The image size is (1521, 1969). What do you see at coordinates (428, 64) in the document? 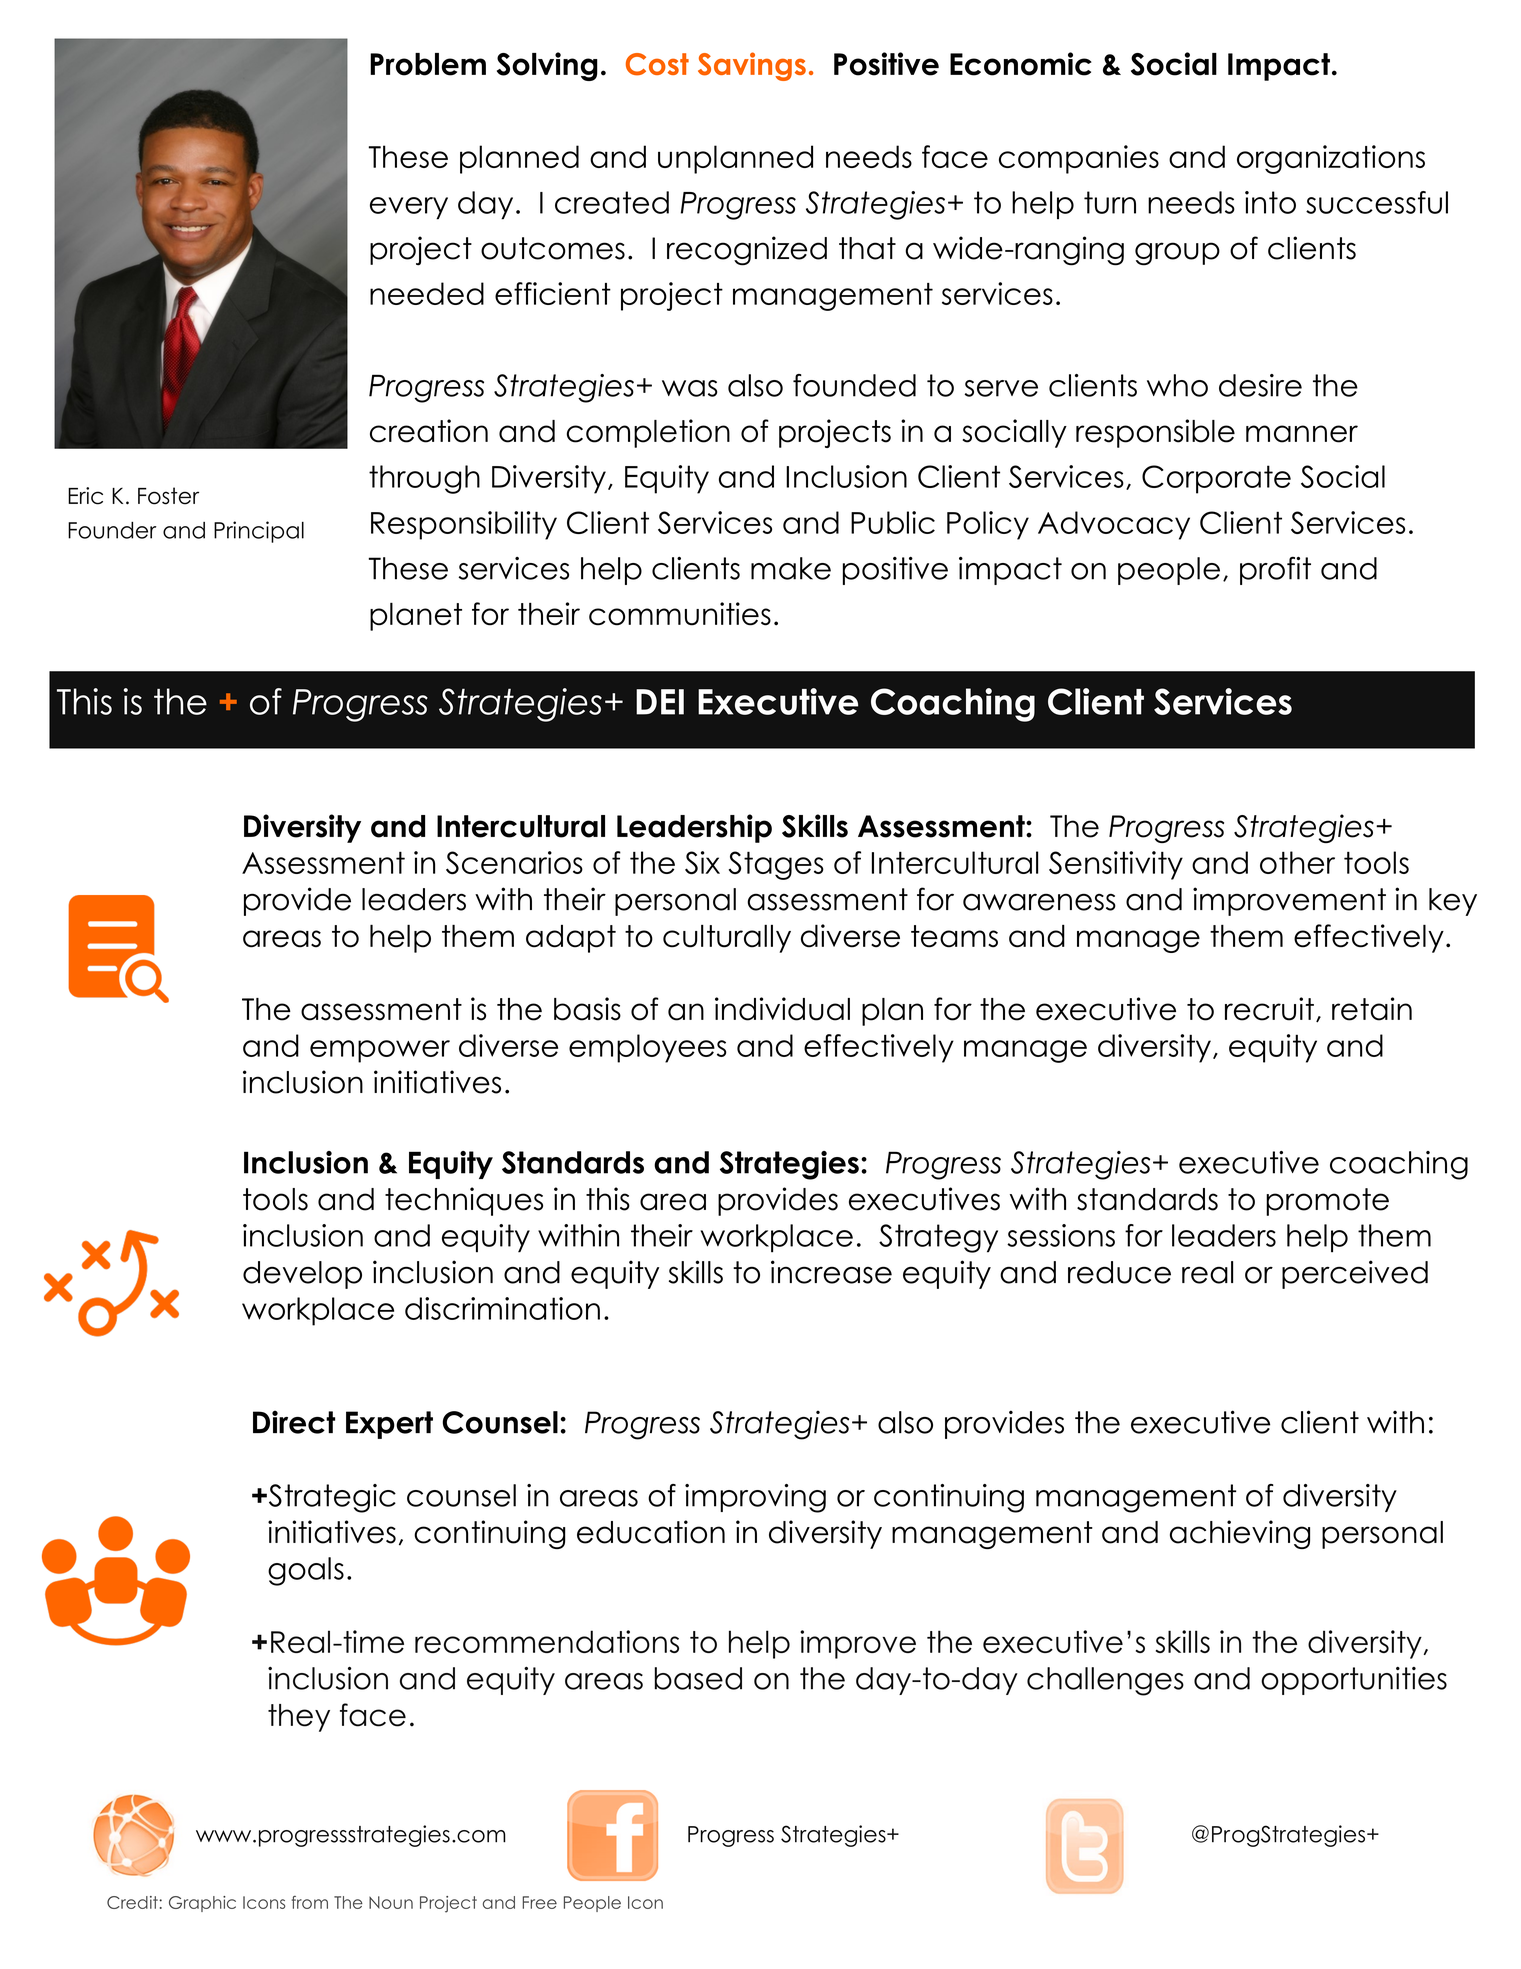
I see `Problem` at bounding box center [428, 64].
